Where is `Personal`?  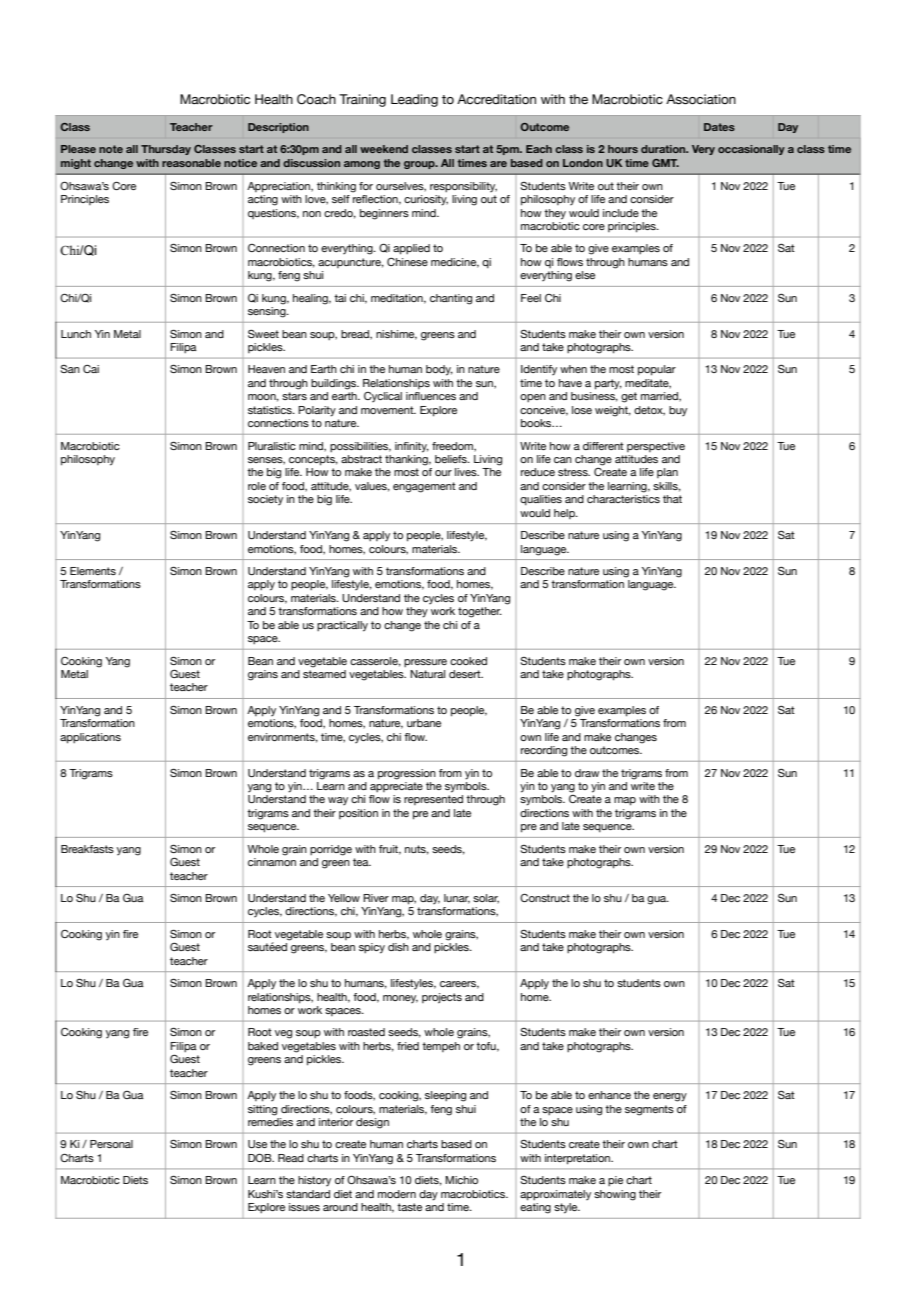
Personal is located at coordinates (111, 1144).
